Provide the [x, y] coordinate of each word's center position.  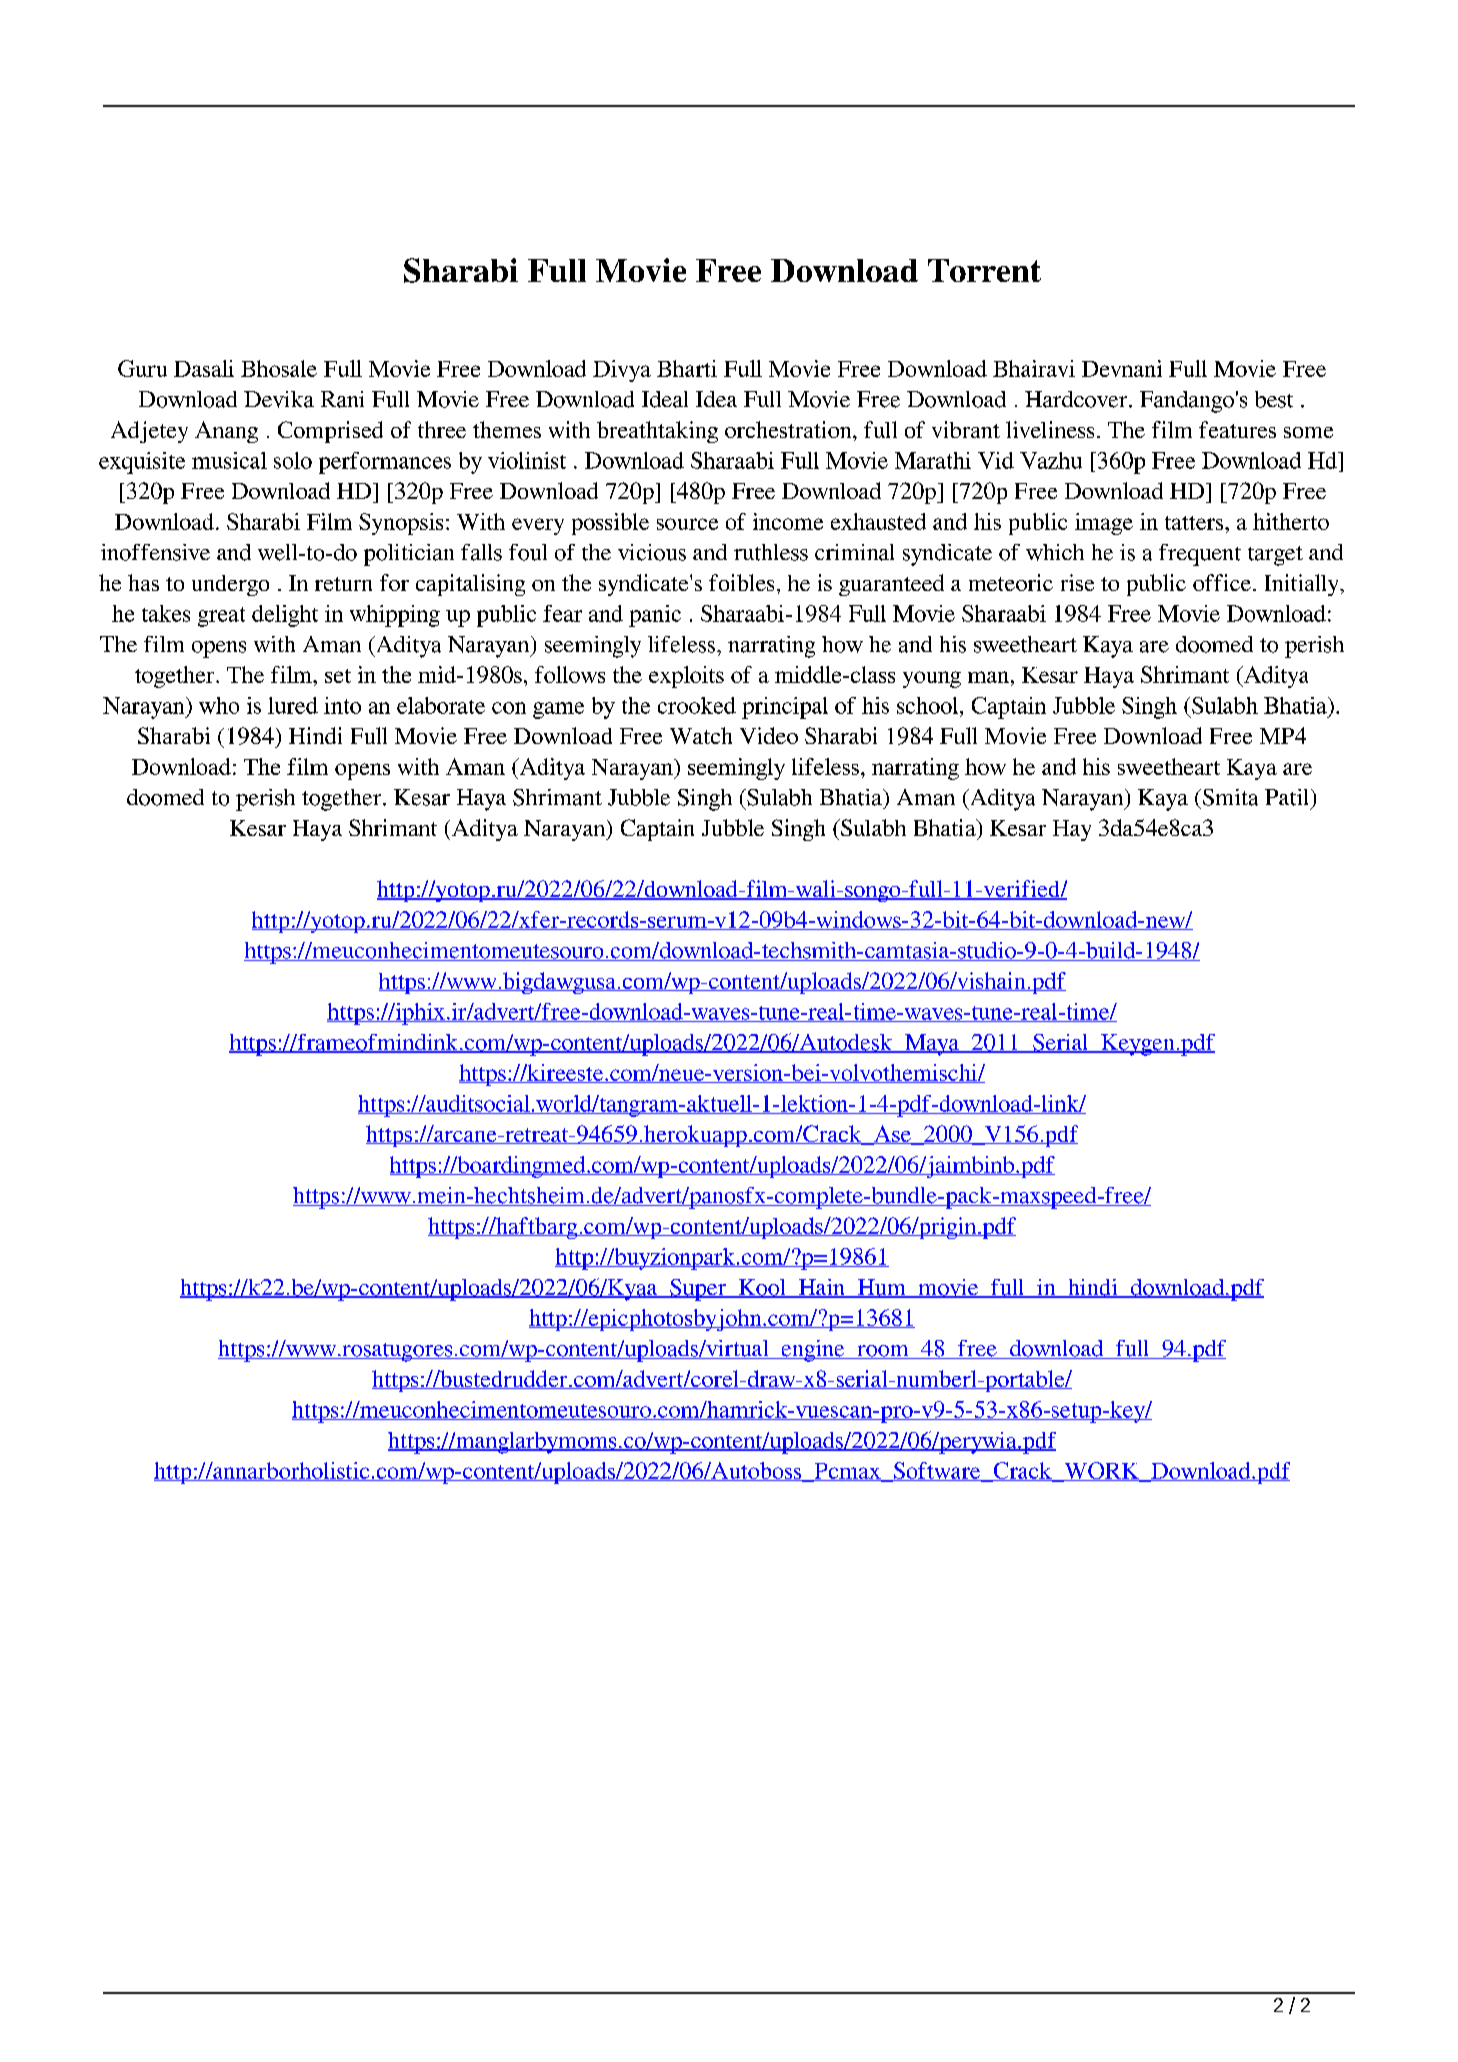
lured [293, 705]
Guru [142, 368]
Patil [1288, 797]
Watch [701, 735]
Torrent [984, 270]
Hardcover [1077, 399]
